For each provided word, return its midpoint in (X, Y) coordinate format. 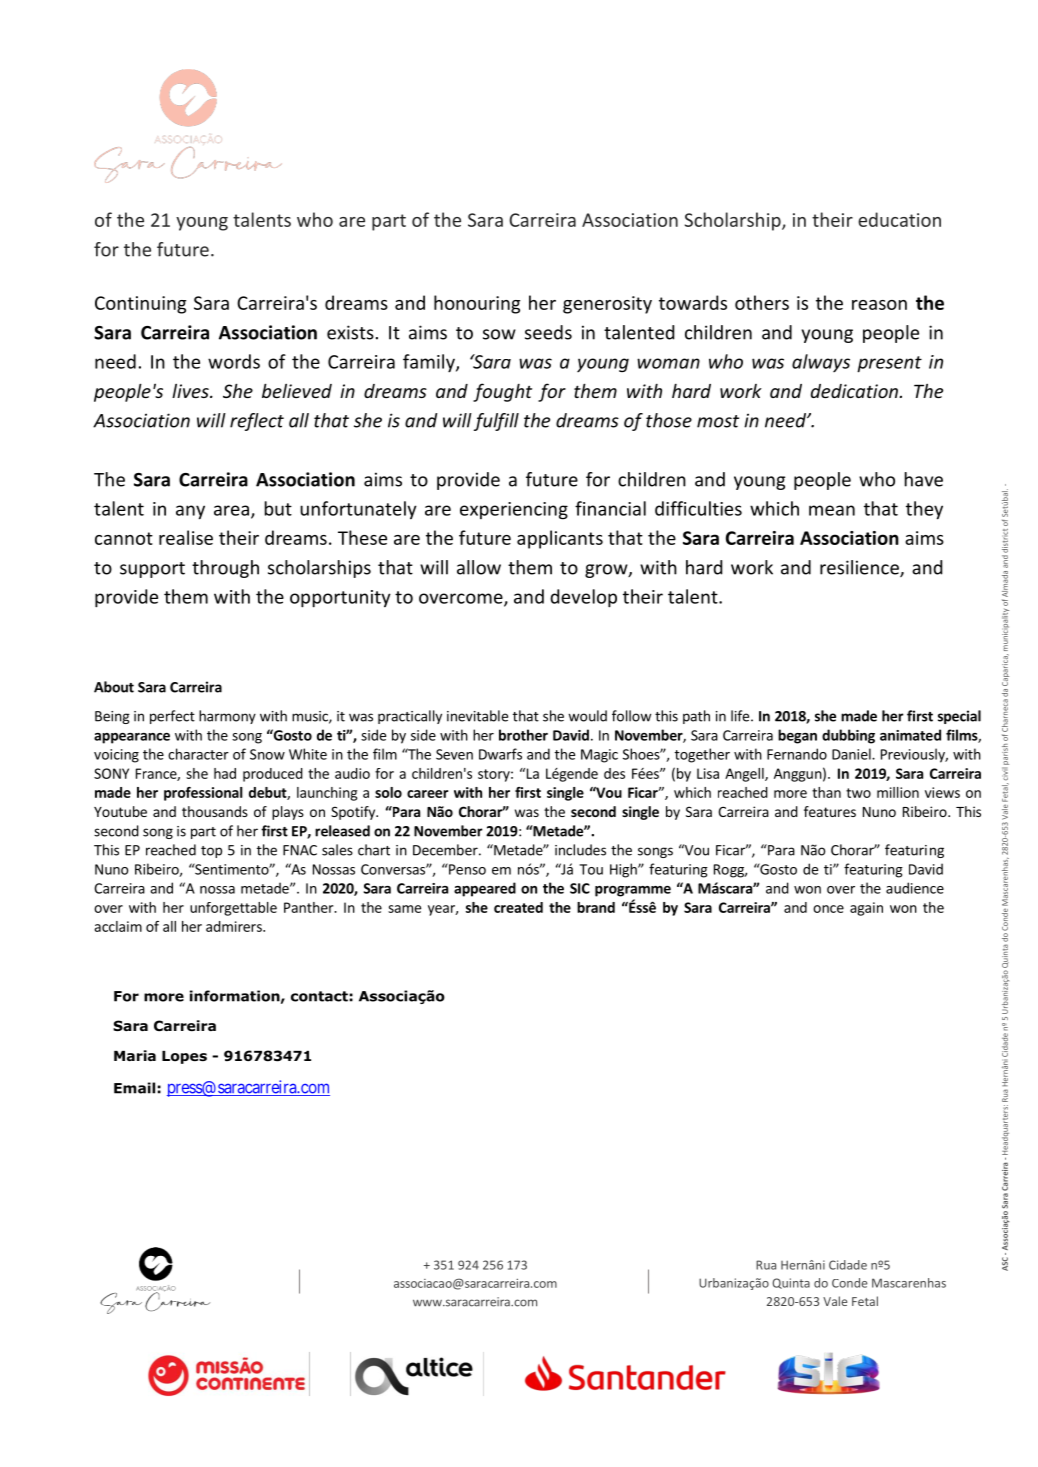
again (866, 909)
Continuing (140, 305)
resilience (860, 568)
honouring (477, 304)
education (899, 219)
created (518, 907)
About (114, 687)
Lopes (184, 1057)
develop (583, 598)
